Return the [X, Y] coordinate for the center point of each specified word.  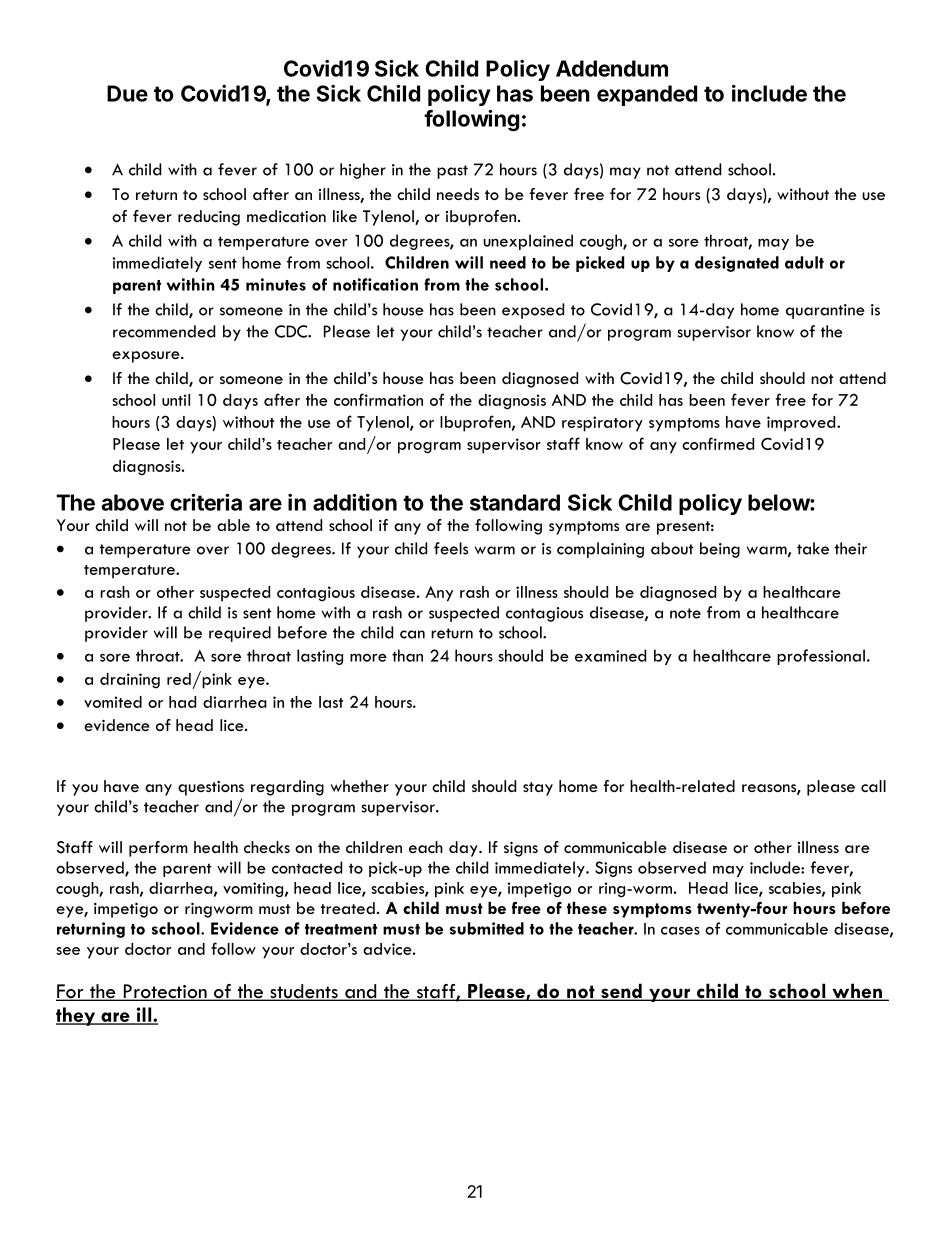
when [857, 992]
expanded [647, 95]
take [813, 548]
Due [127, 93]
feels [451, 548]
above [132, 502]
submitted [487, 928]
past [452, 172]
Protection [165, 992]
